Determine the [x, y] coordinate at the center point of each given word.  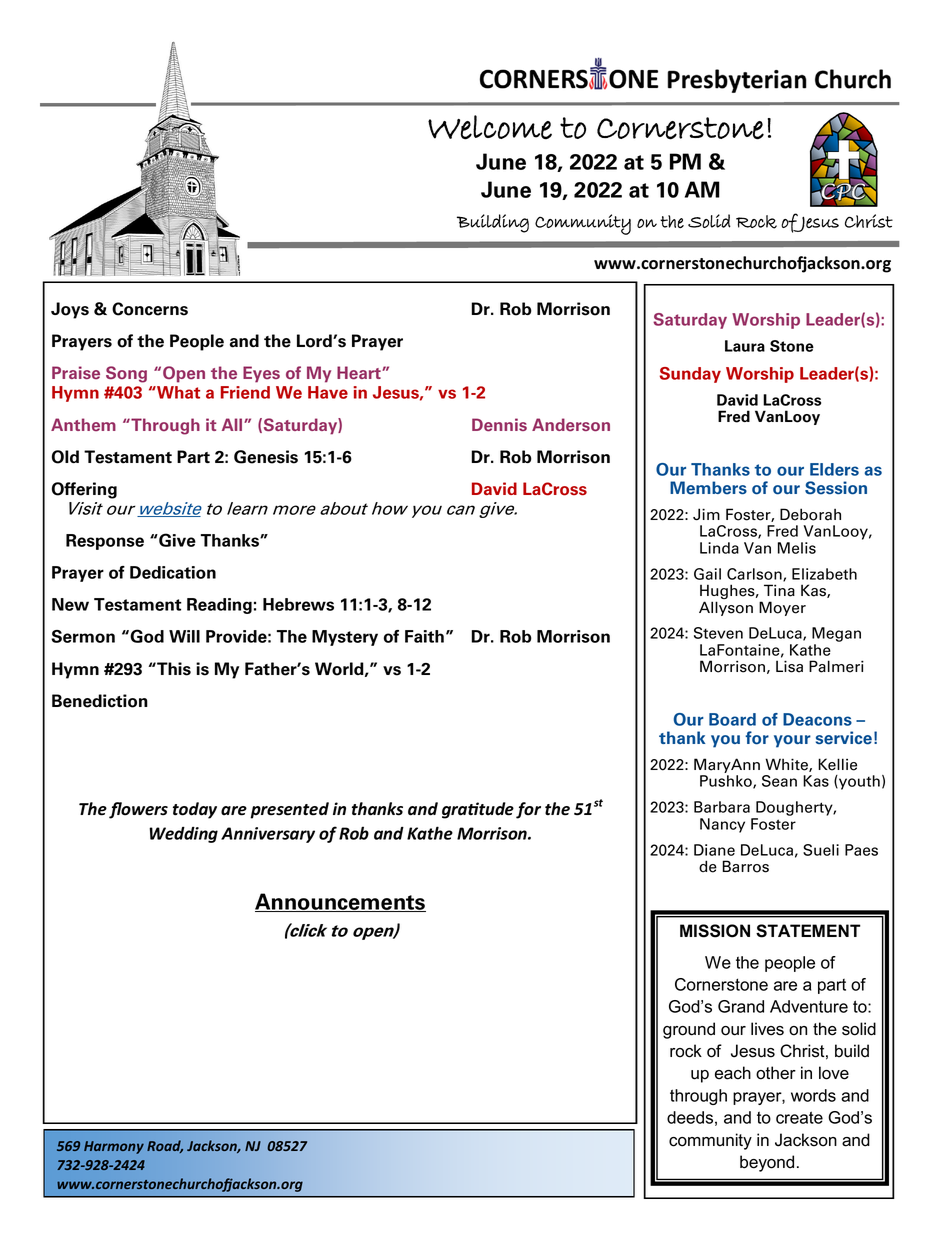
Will [184, 636]
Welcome [490, 127]
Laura [745, 346]
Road [165, 1146]
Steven [718, 633]
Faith [424, 636]
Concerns [150, 309]
